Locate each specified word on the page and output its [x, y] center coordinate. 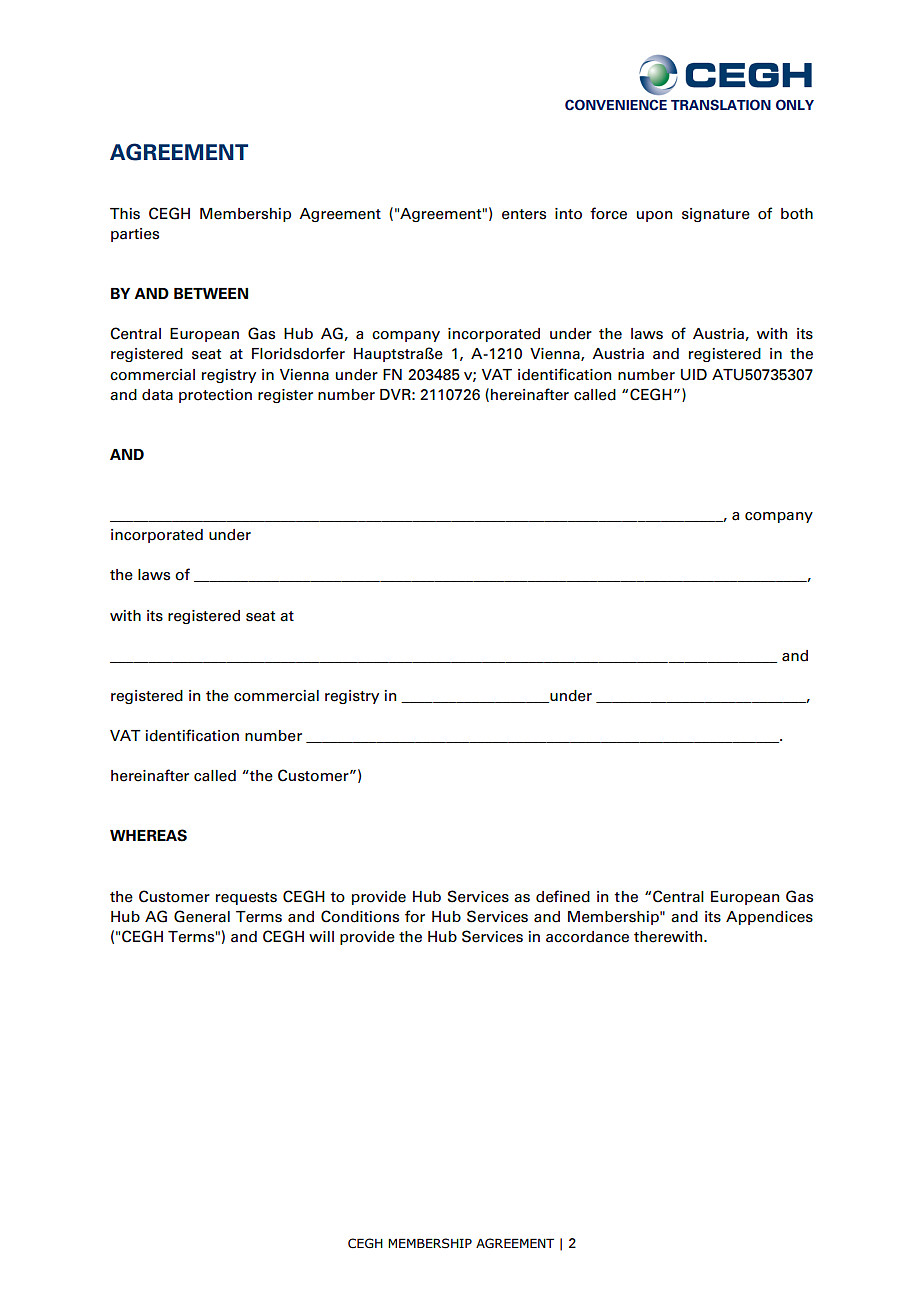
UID [694, 375]
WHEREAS [148, 835]
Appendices [769, 918]
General [202, 916]
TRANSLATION [721, 105]
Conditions [360, 916]
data [157, 395]
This [125, 214]
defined [563, 896]
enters [524, 214]
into [568, 214]
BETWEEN [211, 293]
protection [215, 396]
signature [716, 215]
